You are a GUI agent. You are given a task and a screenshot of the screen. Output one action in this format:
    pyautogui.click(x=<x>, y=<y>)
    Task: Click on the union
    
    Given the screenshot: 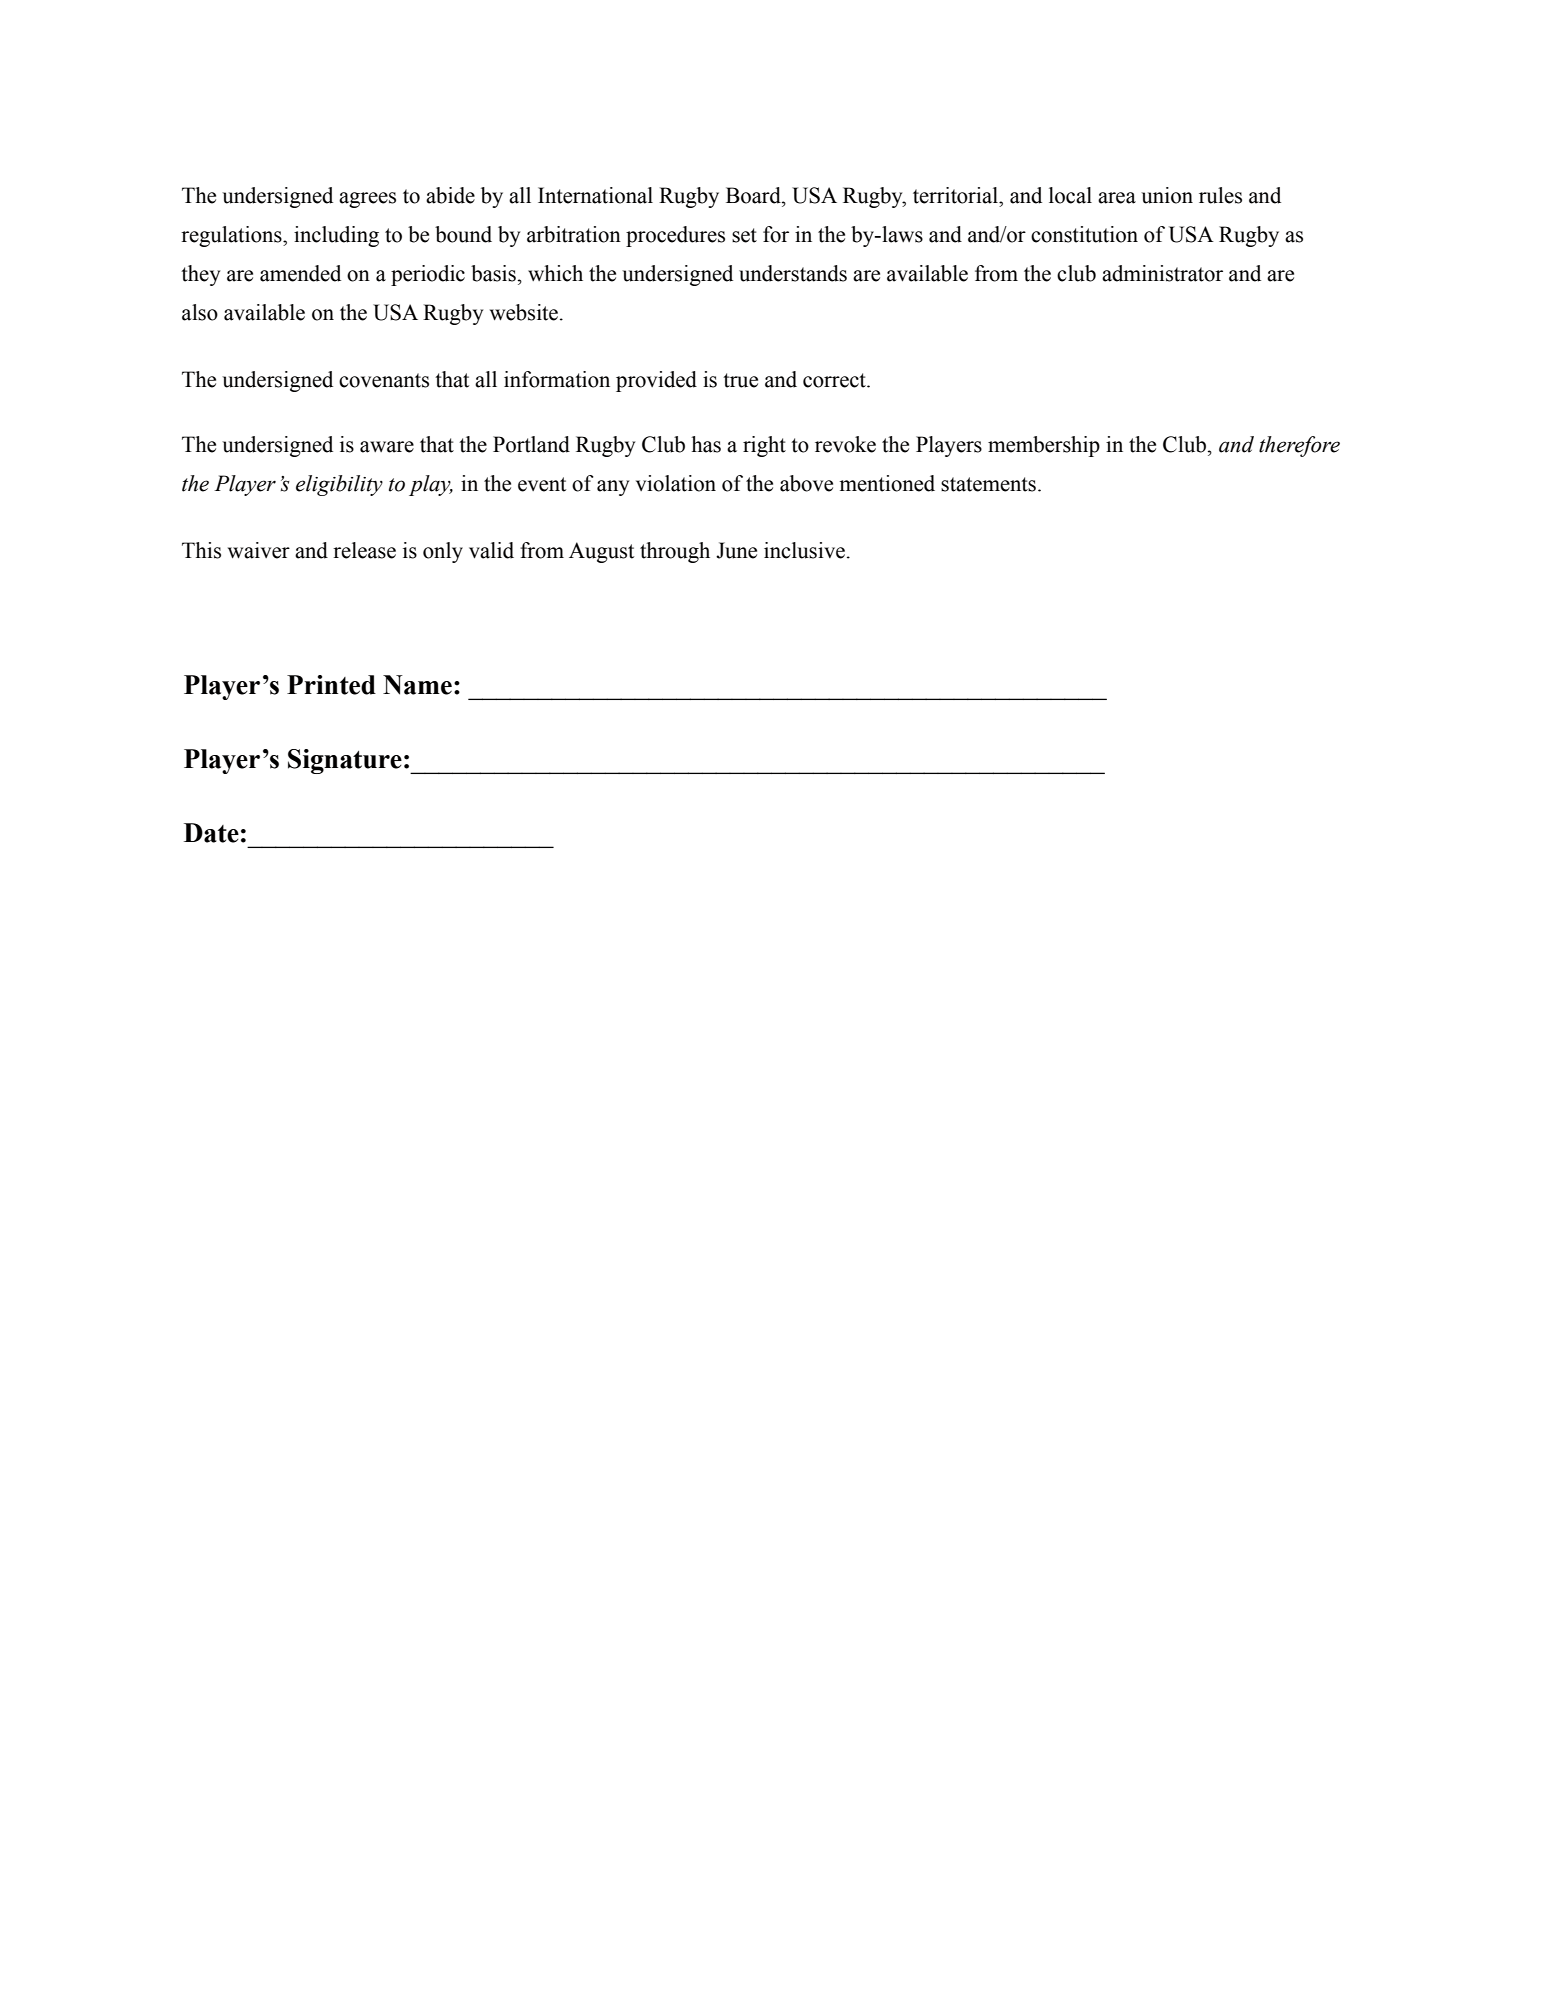 What is the action you would take?
    pyautogui.click(x=1167, y=195)
